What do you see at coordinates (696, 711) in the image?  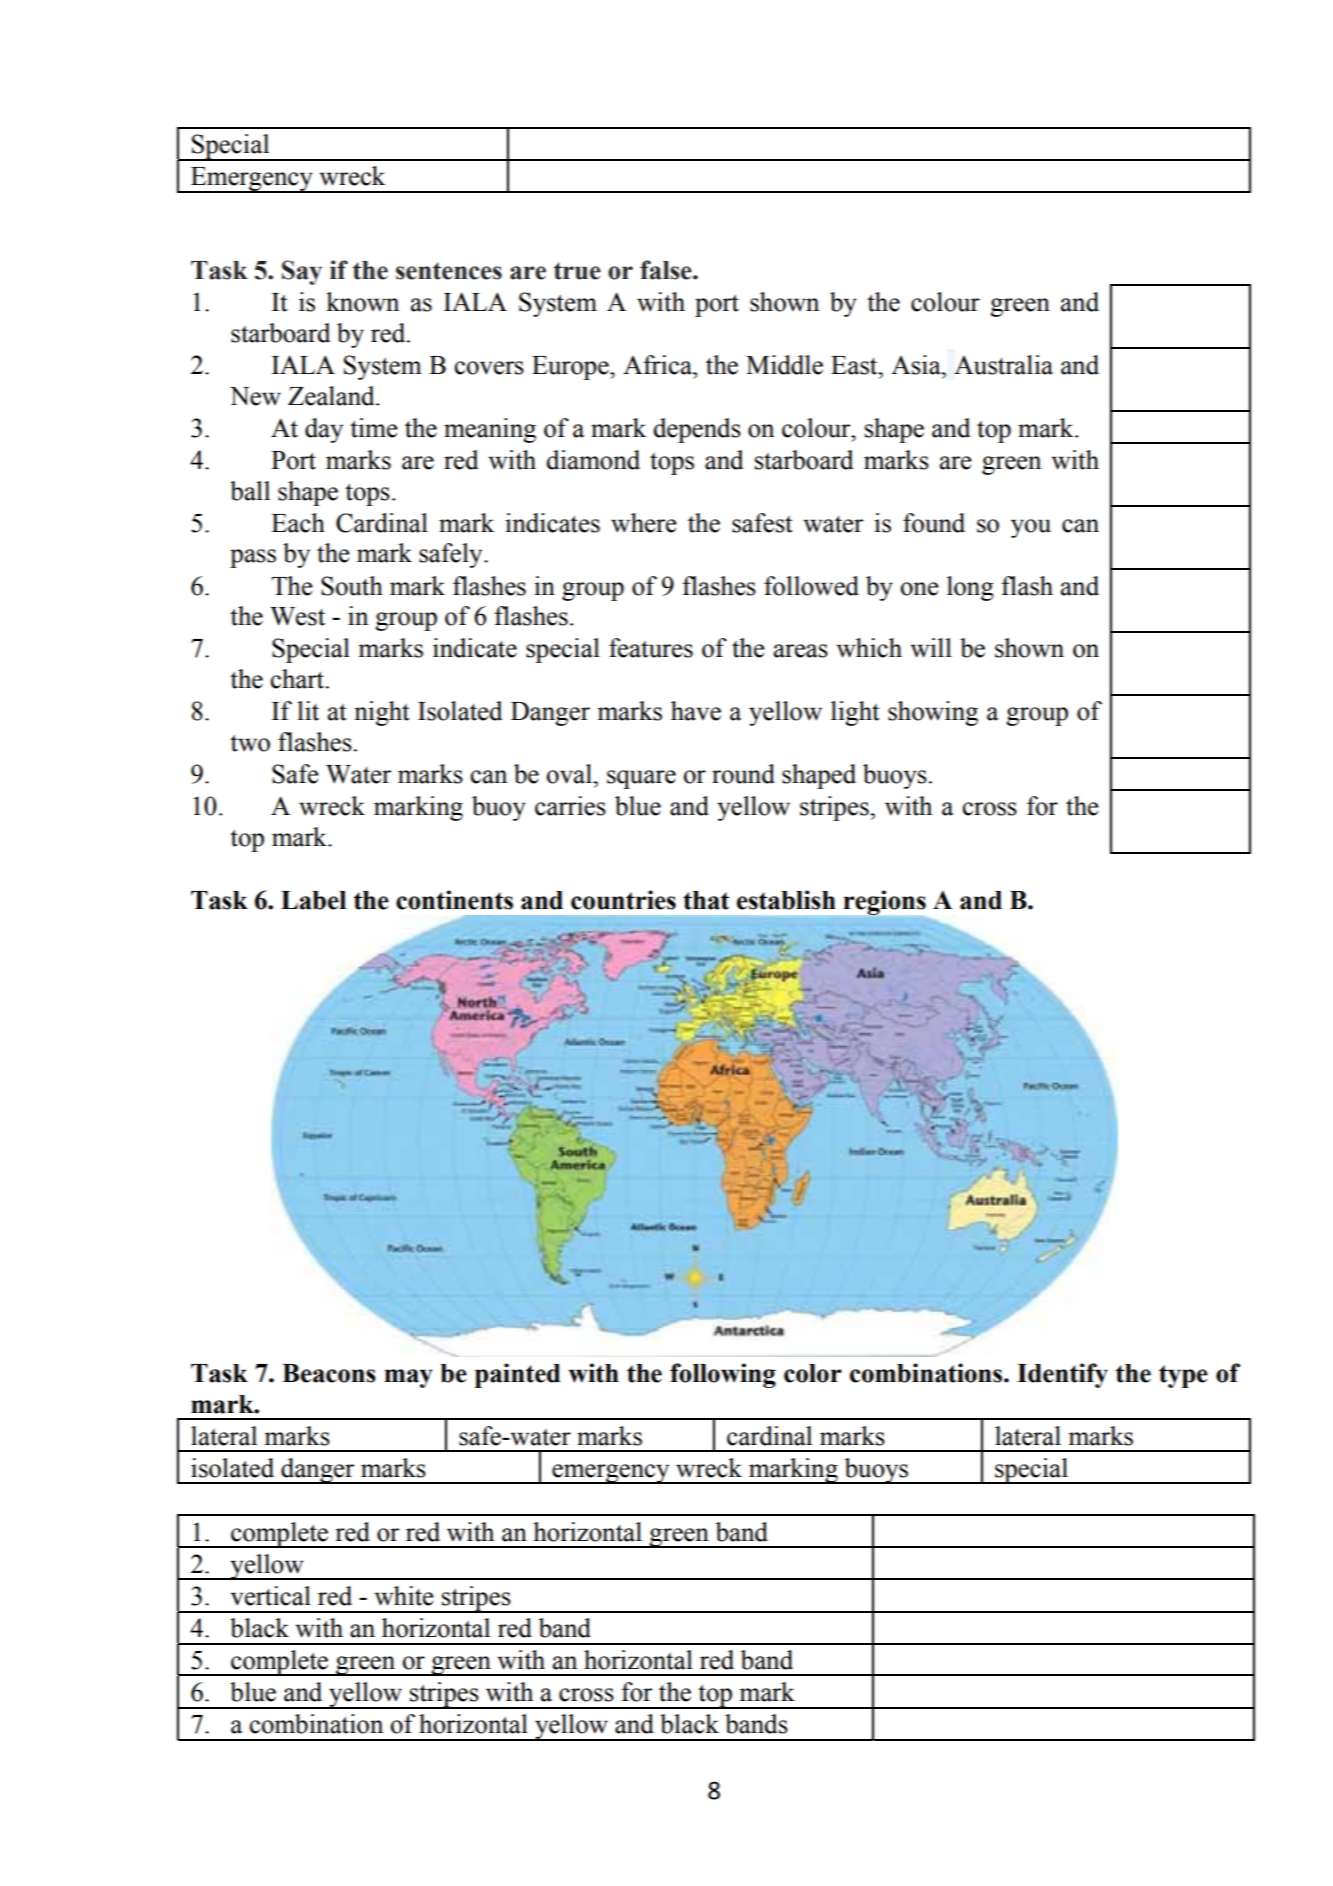 I see `have` at bounding box center [696, 711].
